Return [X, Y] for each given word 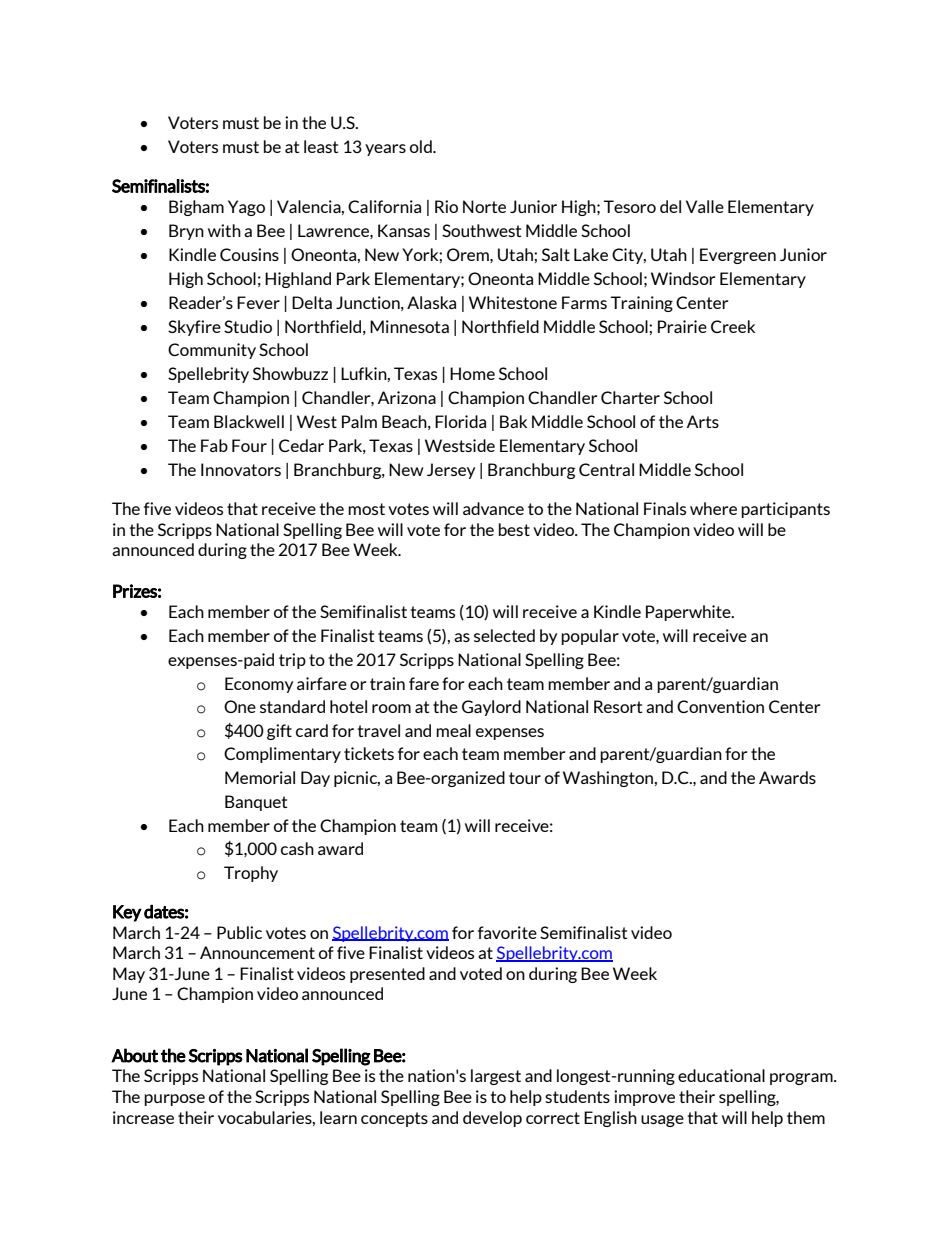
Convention [720, 706]
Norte [484, 206]
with [224, 230]
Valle [705, 206]
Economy [259, 685]
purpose [174, 1100]
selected [504, 635]
